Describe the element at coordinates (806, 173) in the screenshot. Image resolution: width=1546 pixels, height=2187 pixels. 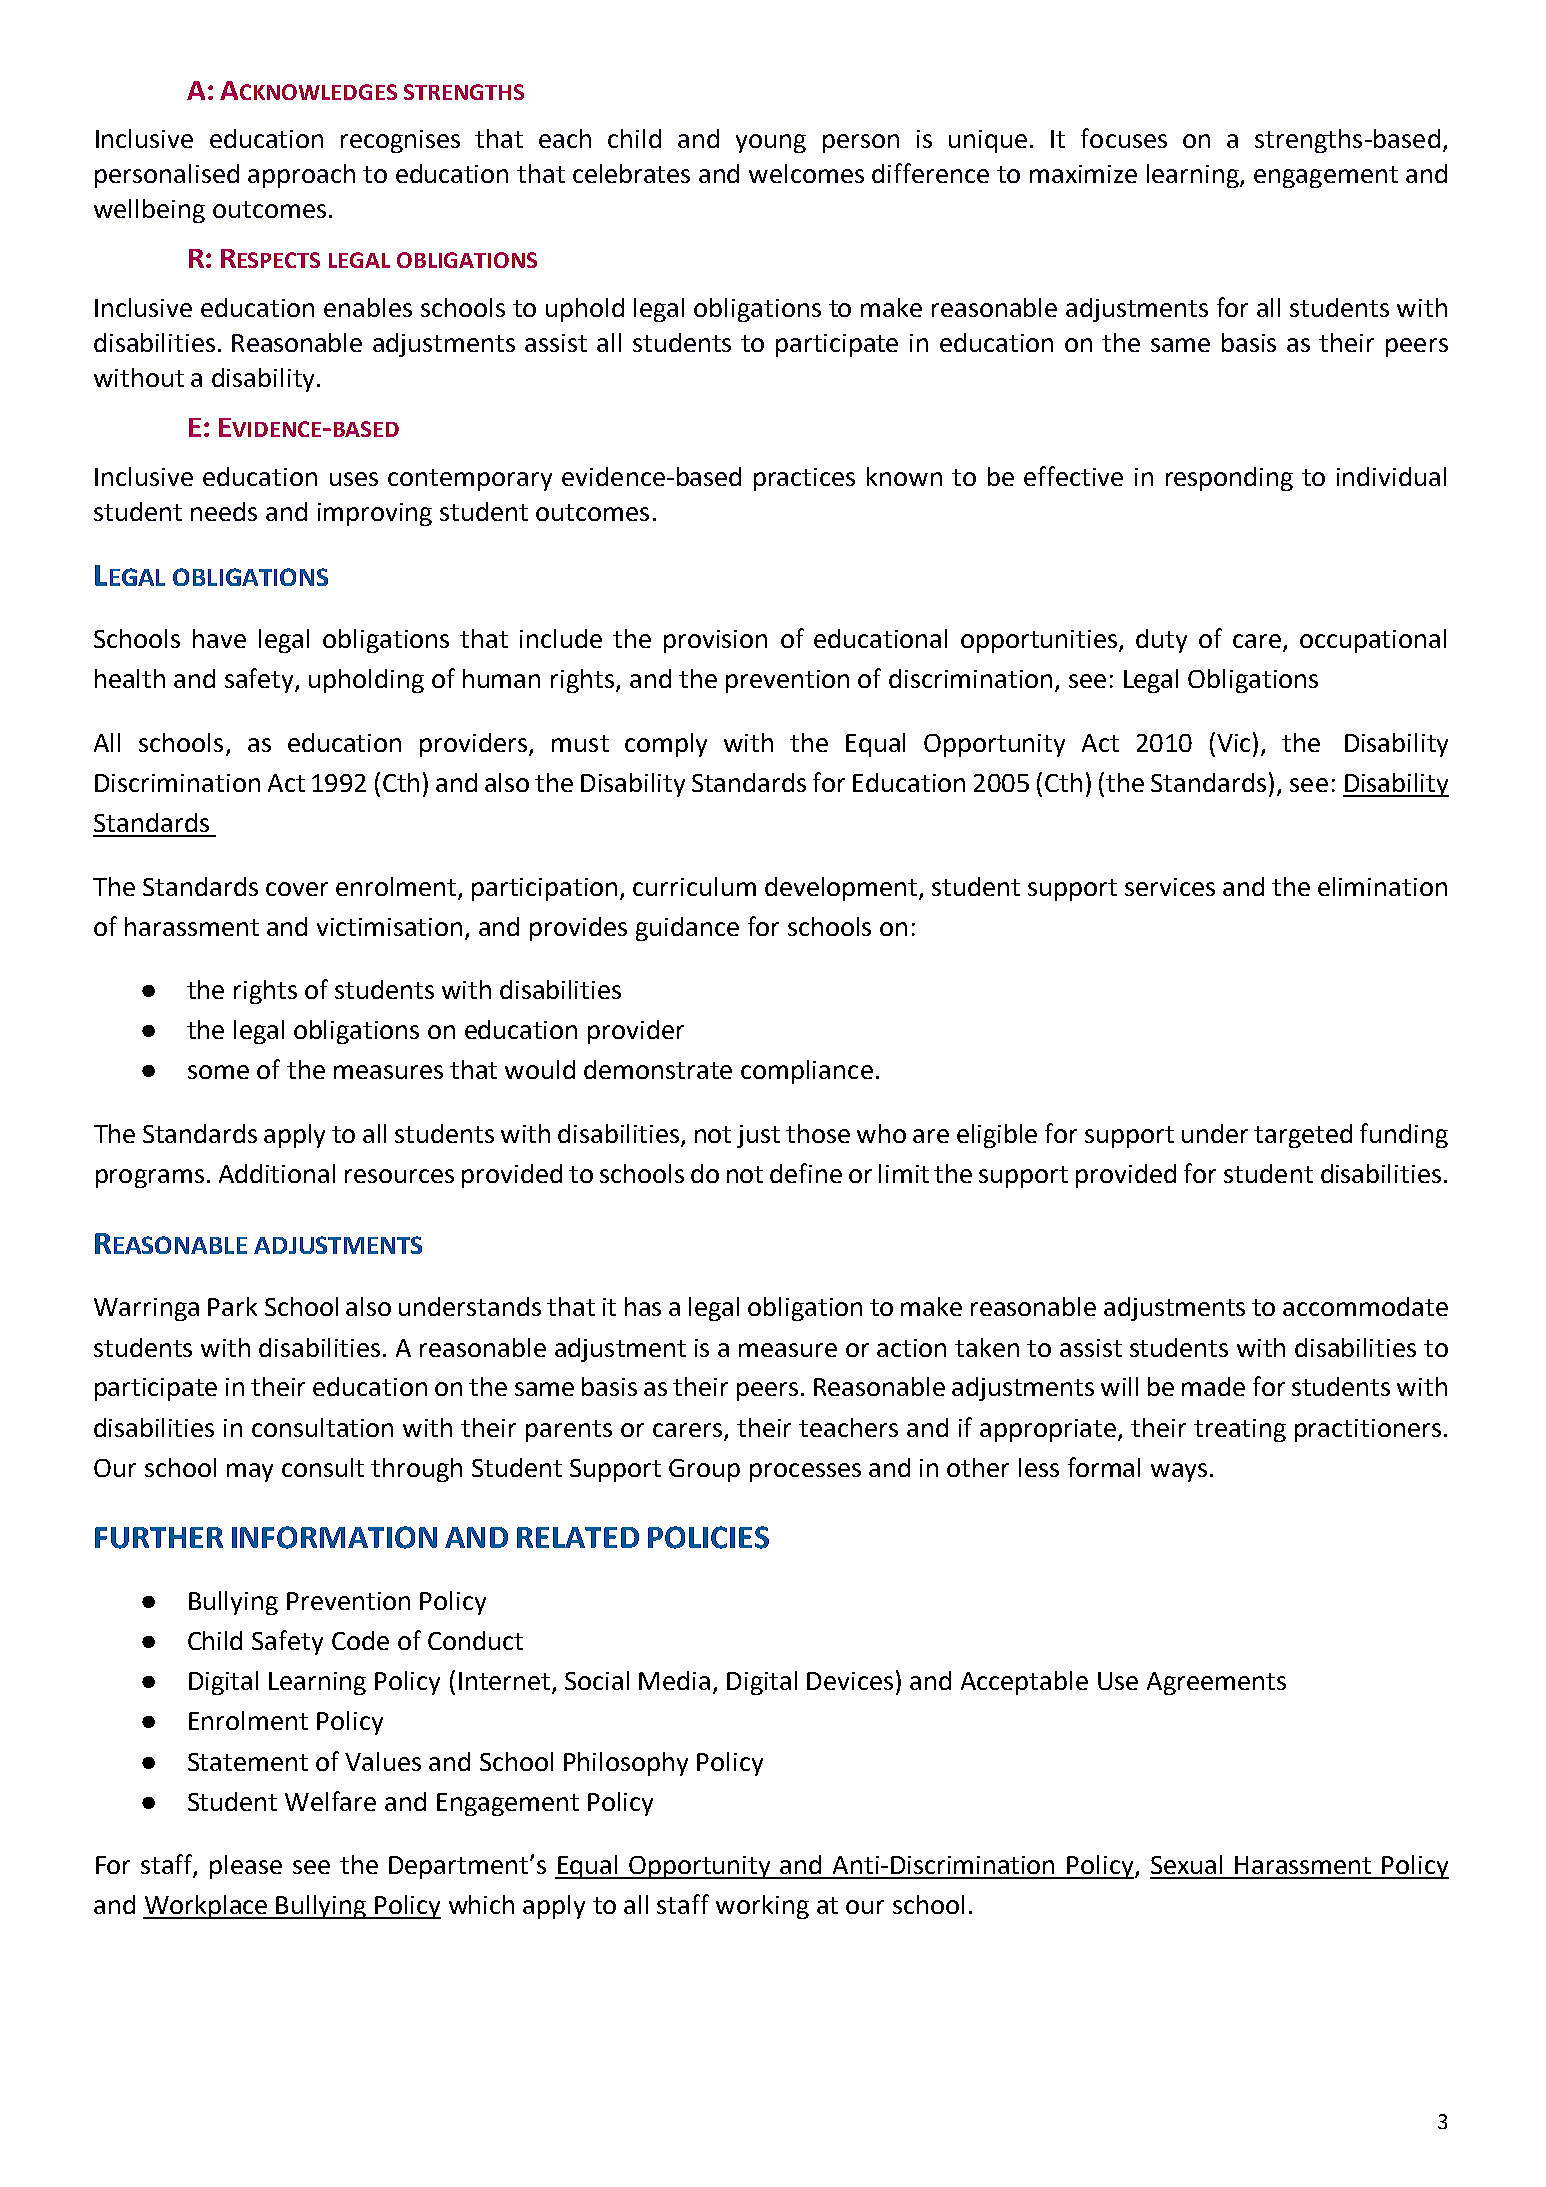
I see `welcomes` at that location.
